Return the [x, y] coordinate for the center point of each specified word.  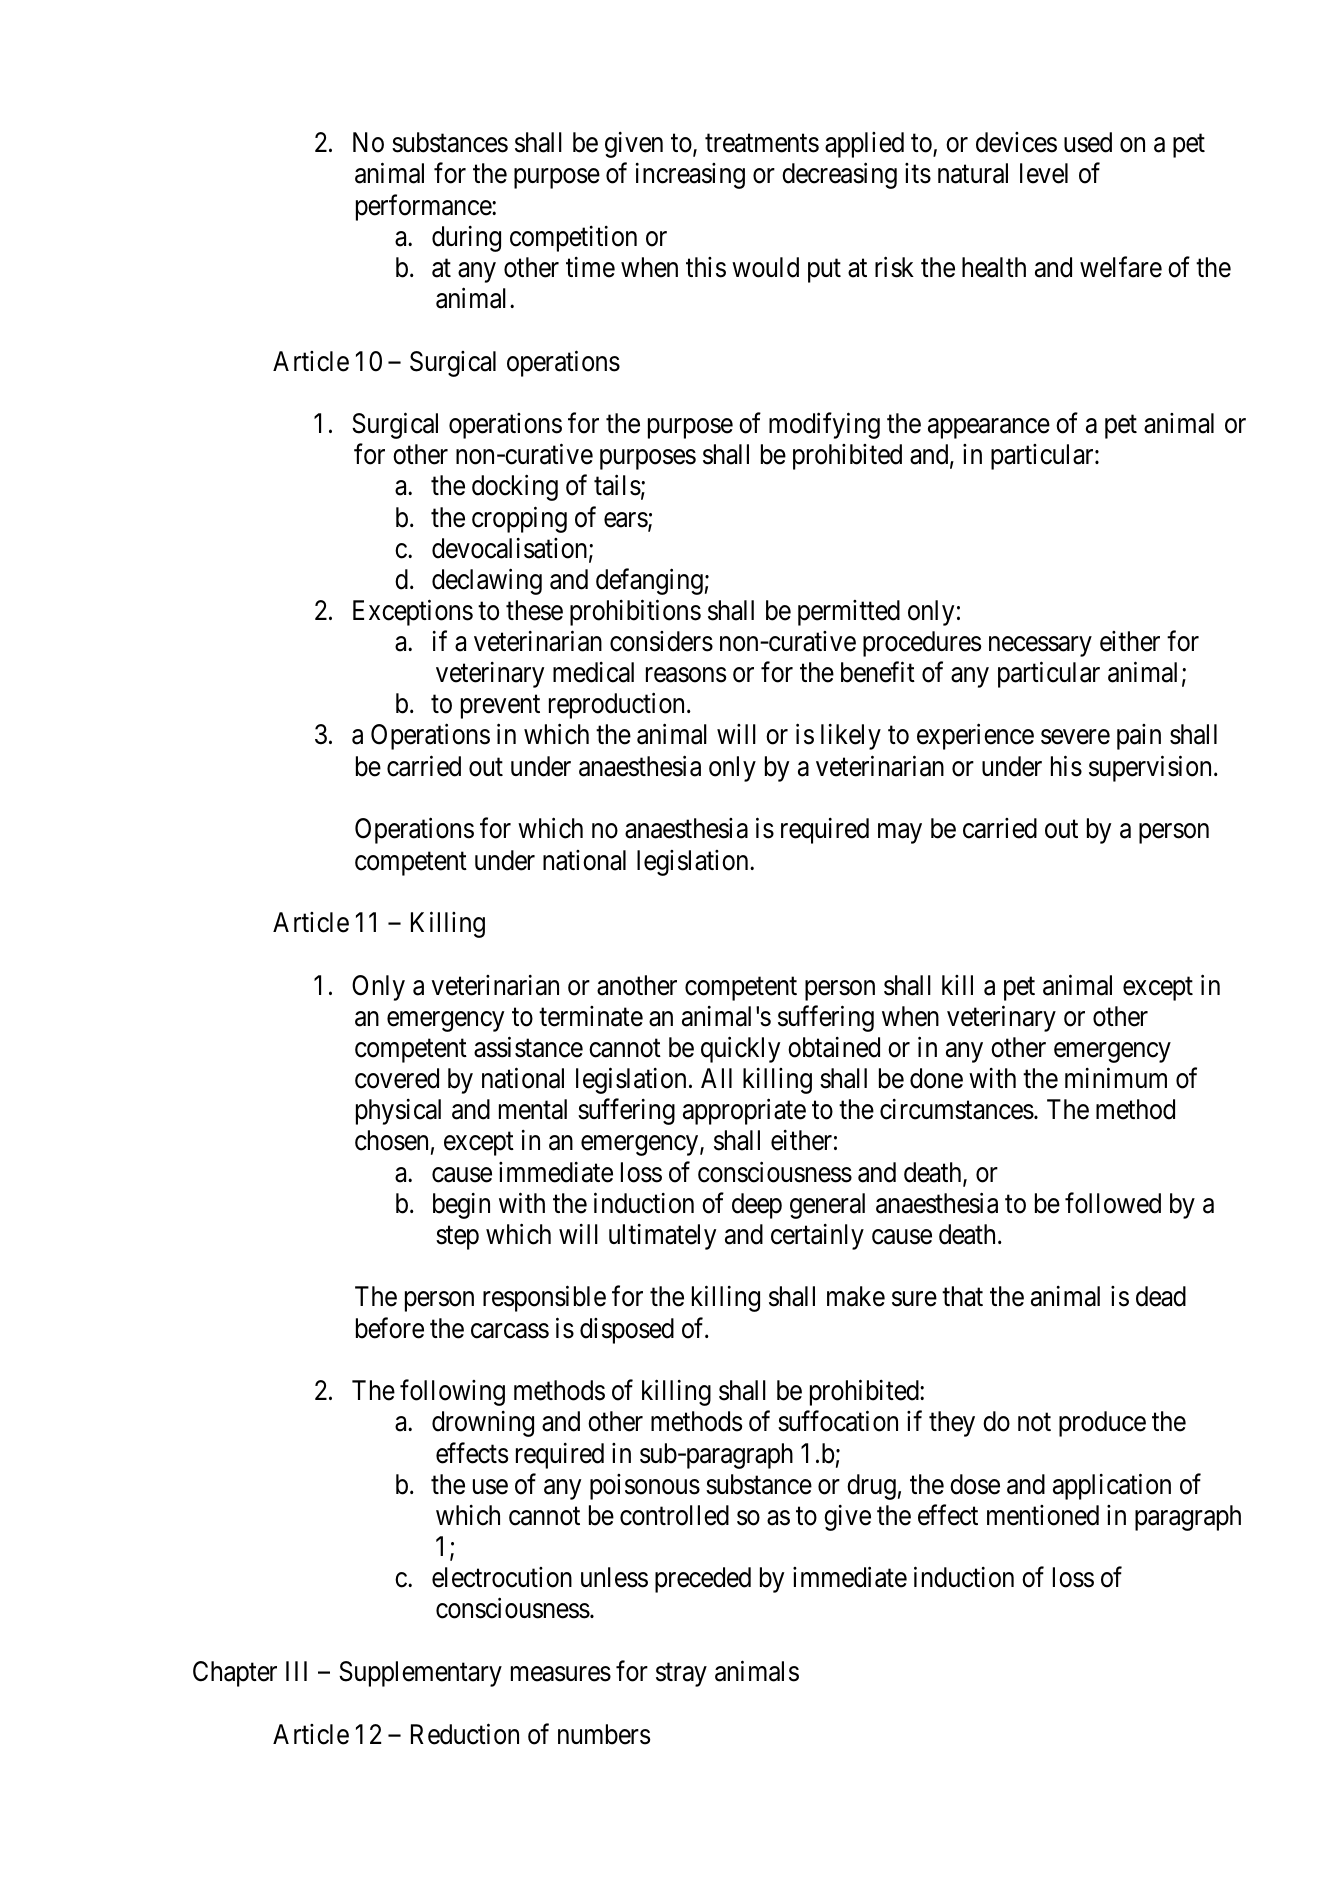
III [296, 1671]
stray [681, 1675]
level [1044, 173]
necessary [1040, 647]
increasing [690, 176]
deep [757, 1206]
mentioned [1043, 1515]
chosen [391, 1140]
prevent [500, 707]
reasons [686, 675]
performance [424, 207]
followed [1113, 1203]
